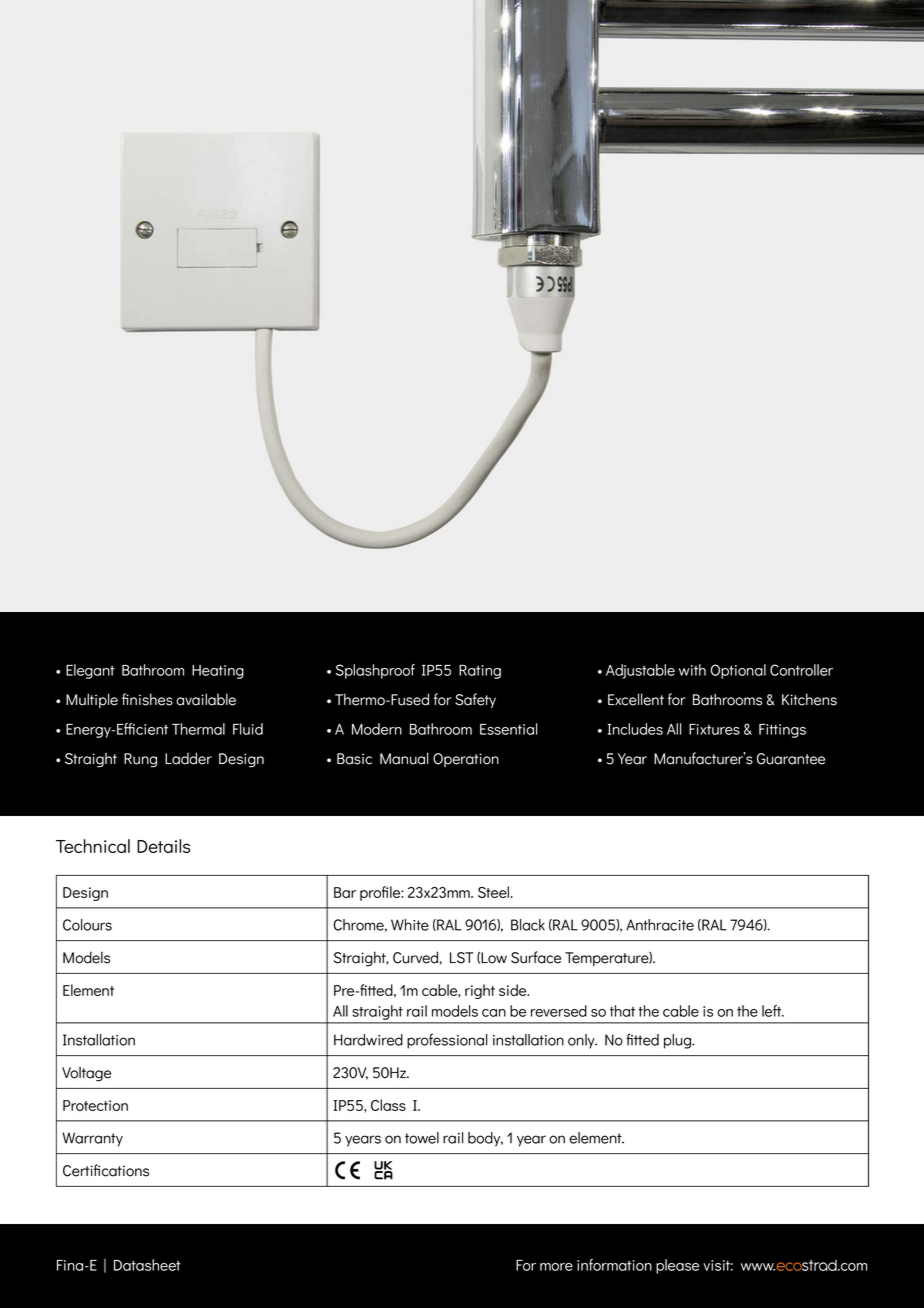  I want to click on finishes, so click(147, 699).
